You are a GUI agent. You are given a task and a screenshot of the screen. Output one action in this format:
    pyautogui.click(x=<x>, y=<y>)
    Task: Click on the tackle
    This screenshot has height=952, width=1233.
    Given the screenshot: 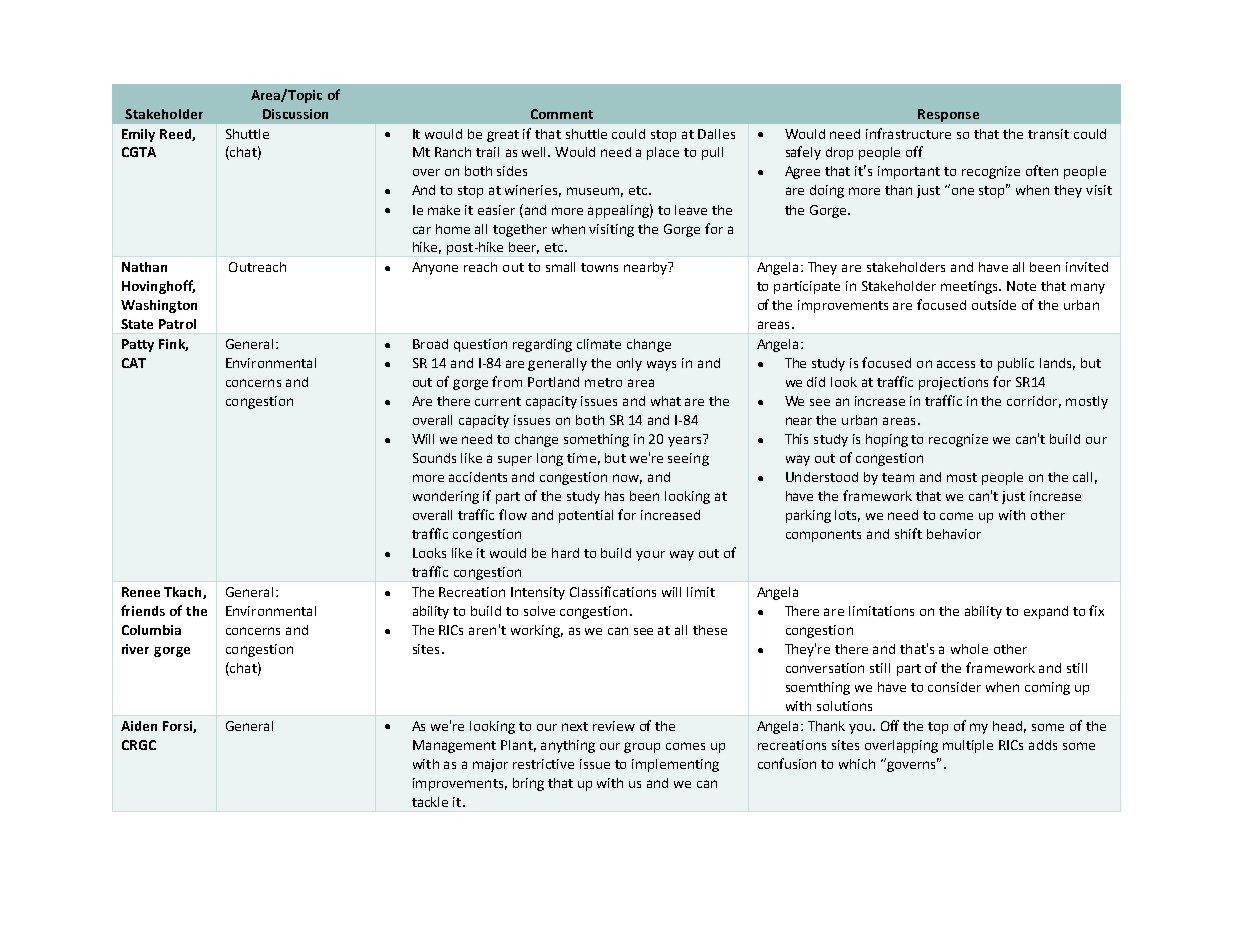 What is the action you would take?
    pyautogui.click(x=430, y=802)
